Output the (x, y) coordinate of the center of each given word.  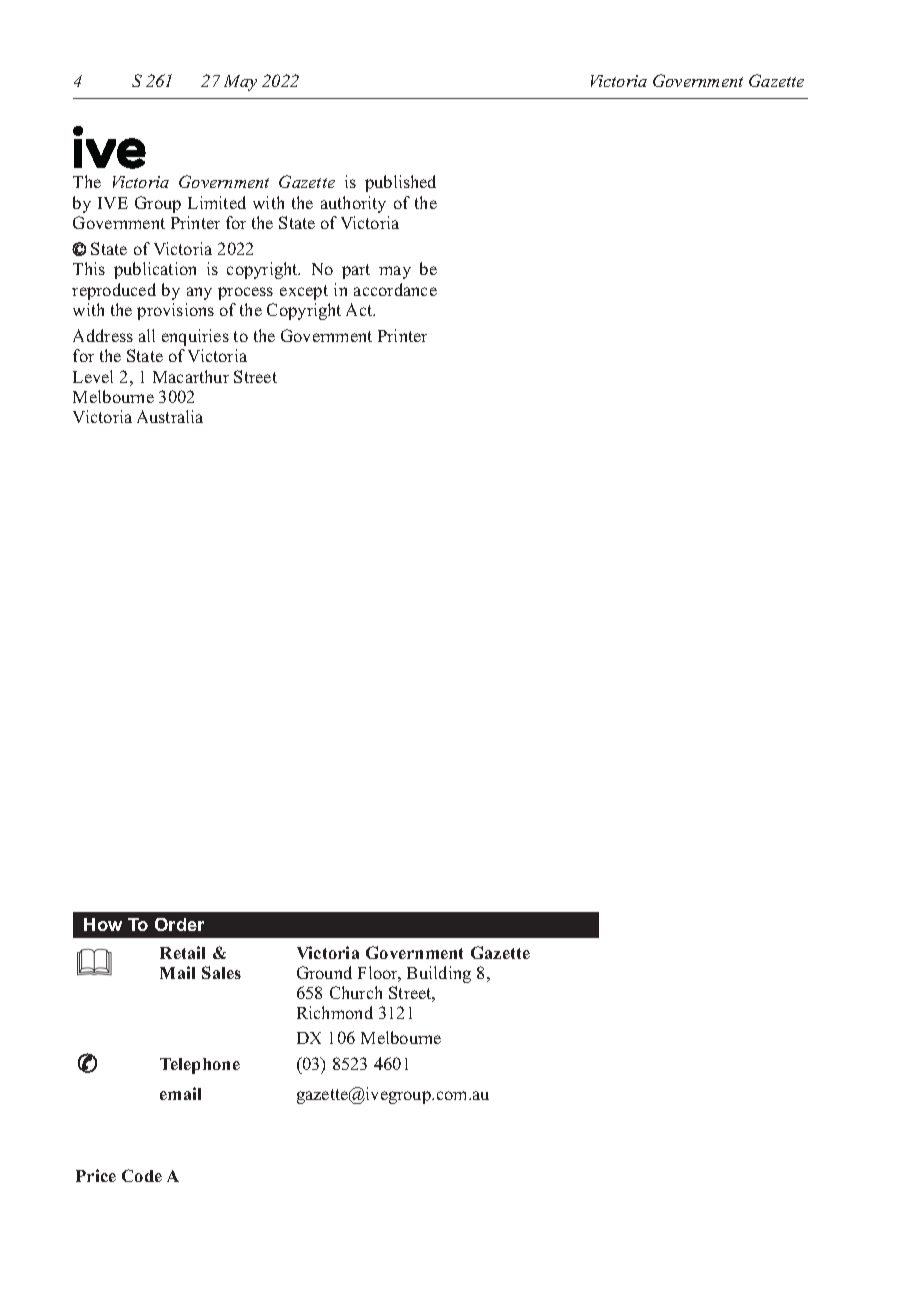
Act (360, 309)
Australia (170, 416)
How (103, 924)
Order (179, 924)
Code (142, 1175)
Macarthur (191, 376)
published (400, 183)
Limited (217, 202)
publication (155, 270)
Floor (379, 974)
